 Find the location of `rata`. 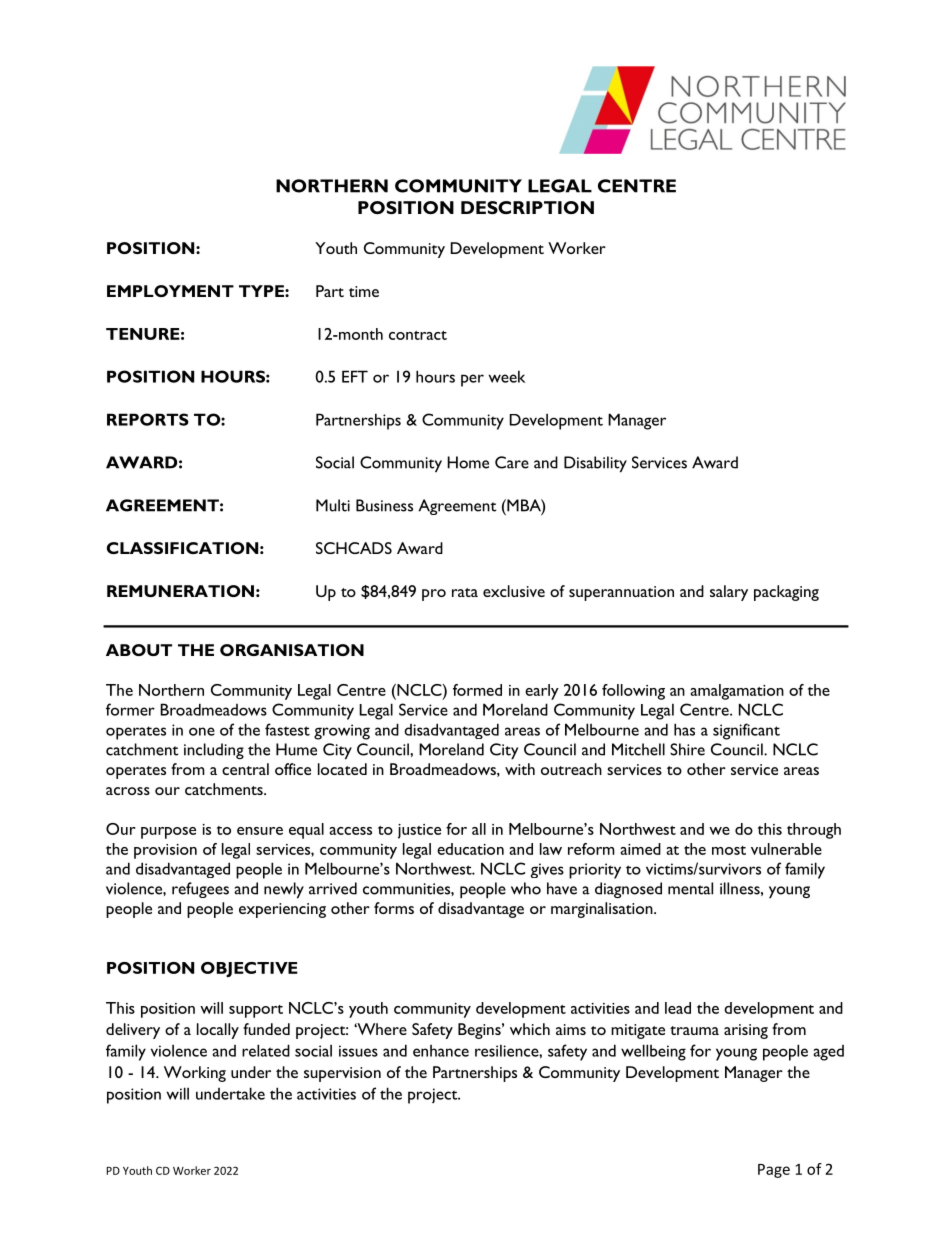

rata is located at coordinates (465, 592).
